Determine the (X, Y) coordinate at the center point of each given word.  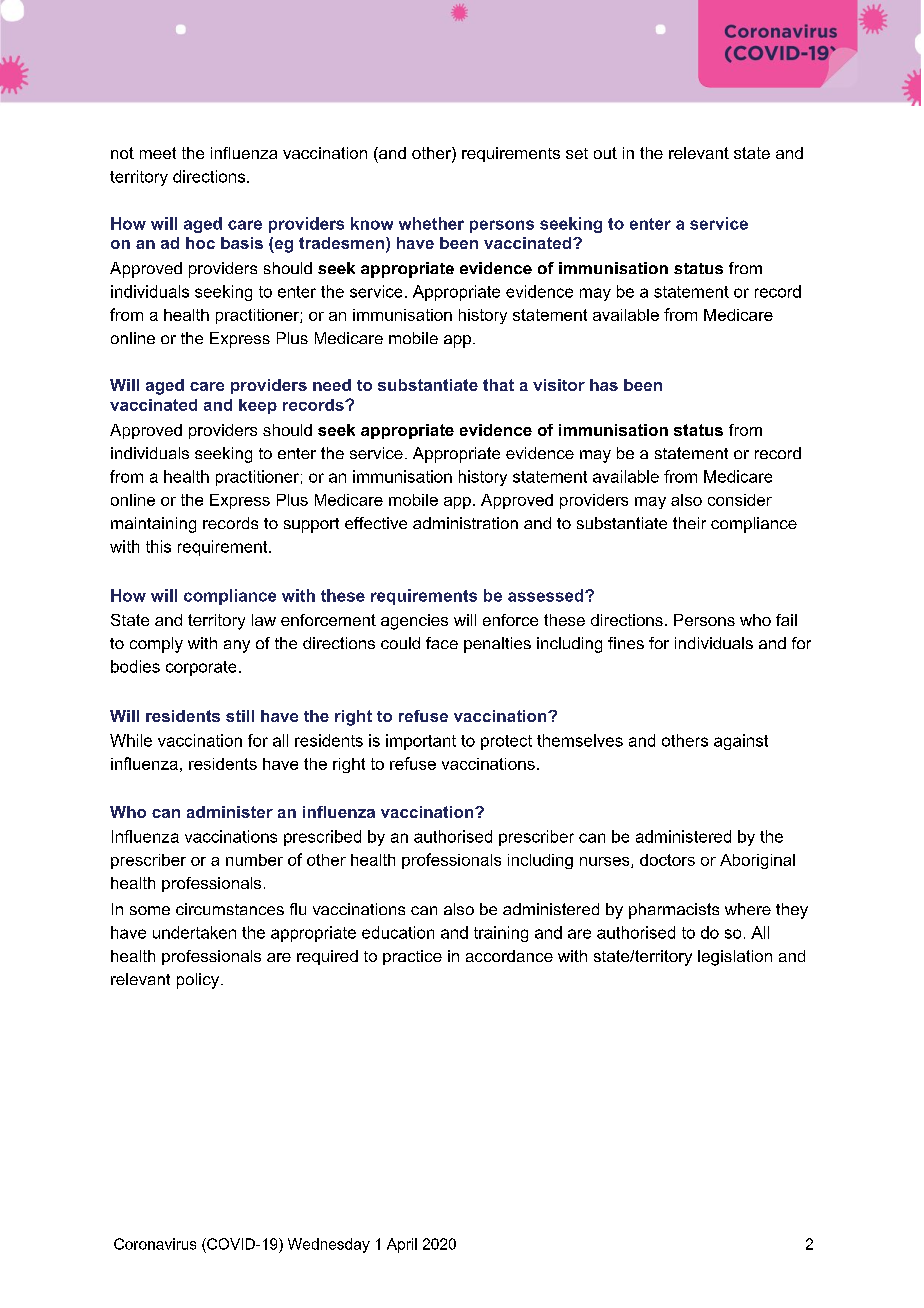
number (254, 860)
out (605, 153)
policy (199, 981)
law (264, 620)
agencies (414, 622)
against (741, 742)
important (421, 742)
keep (258, 406)
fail (786, 620)
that (498, 385)
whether (431, 223)
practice (412, 957)
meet (158, 153)
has (604, 385)
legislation (735, 958)
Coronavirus (155, 1244)
